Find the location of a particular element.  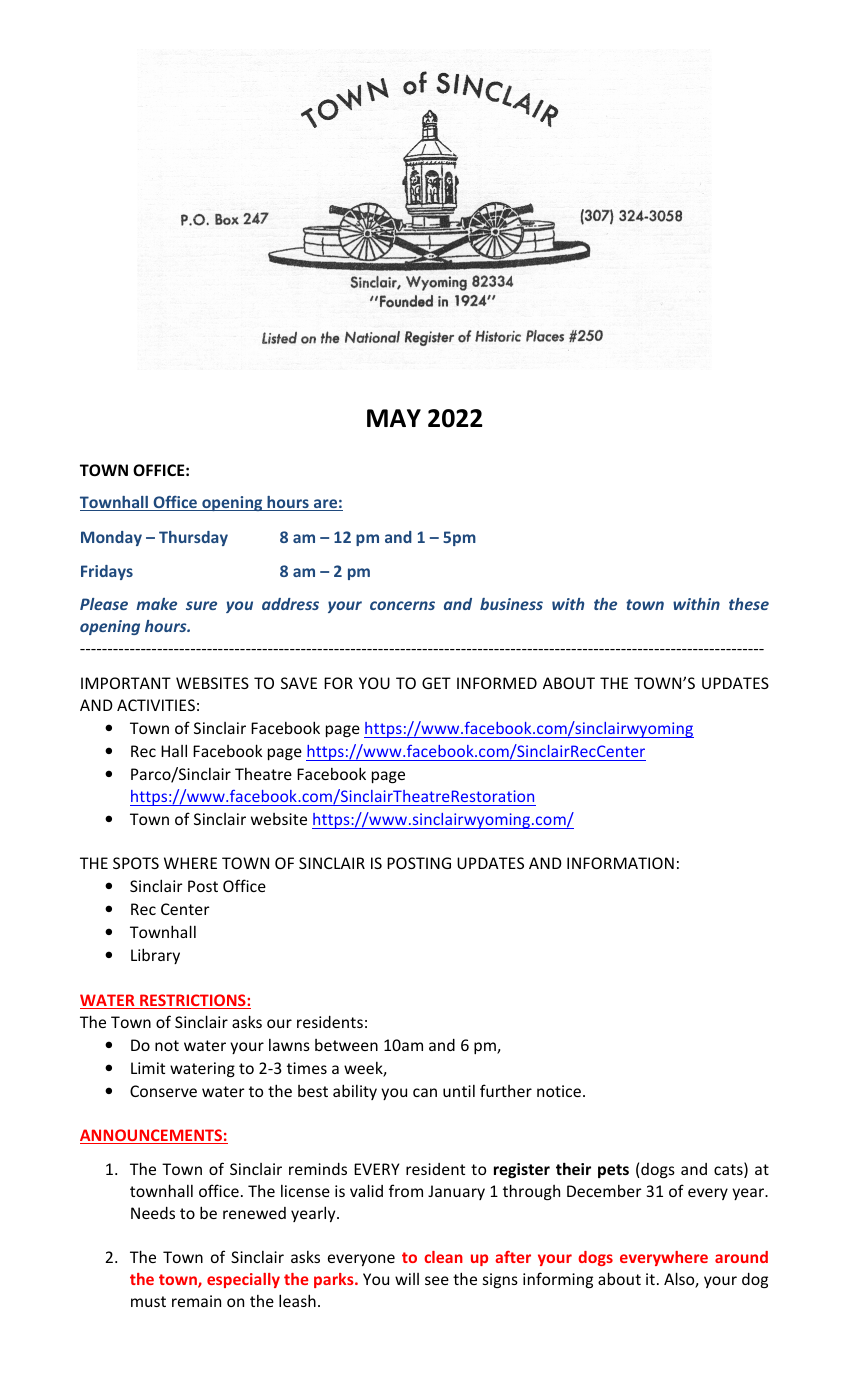

INFORMATION is located at coordinates (620, 863).
